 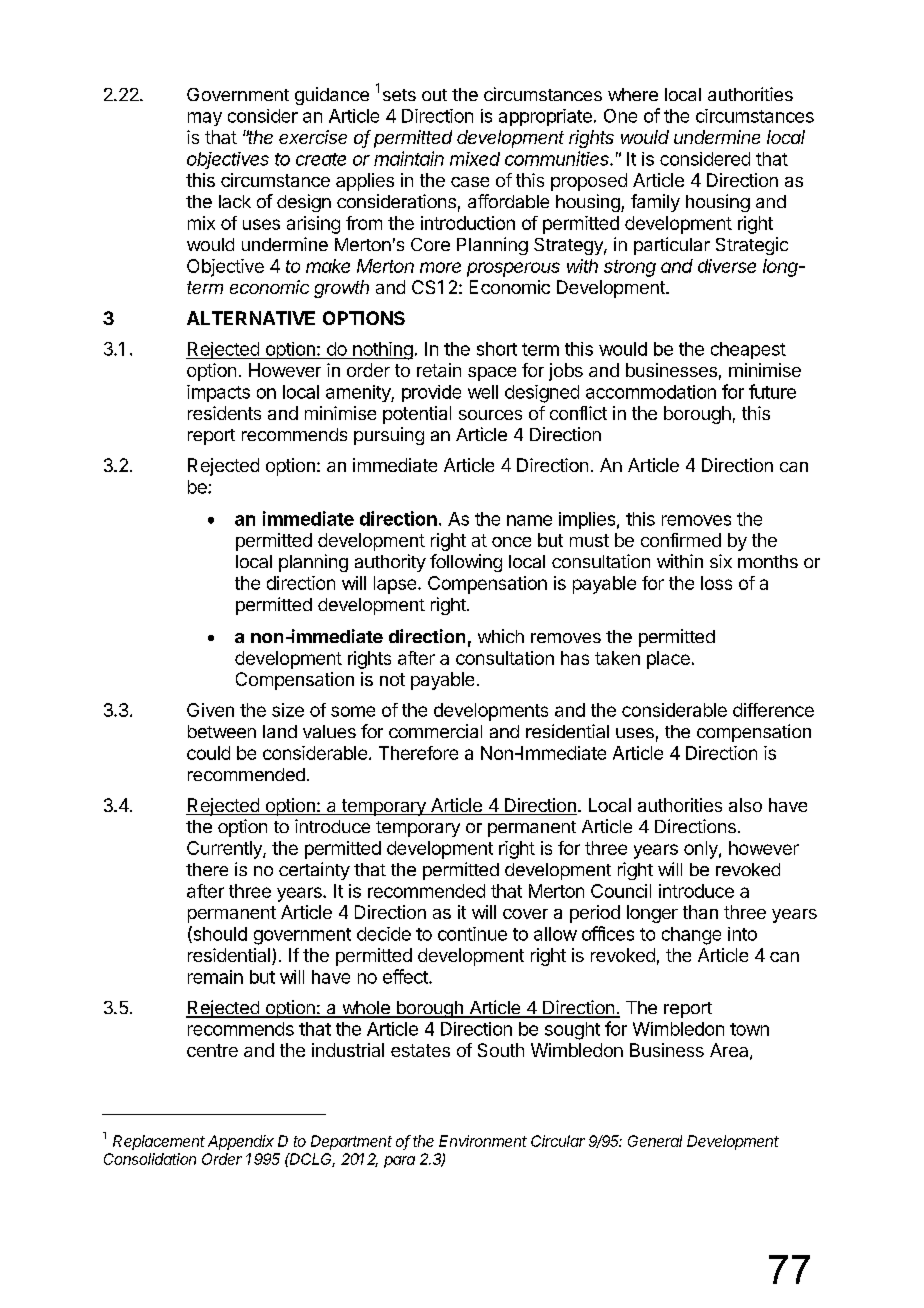 I want to click on mixed, so click(x=475, y=159).
